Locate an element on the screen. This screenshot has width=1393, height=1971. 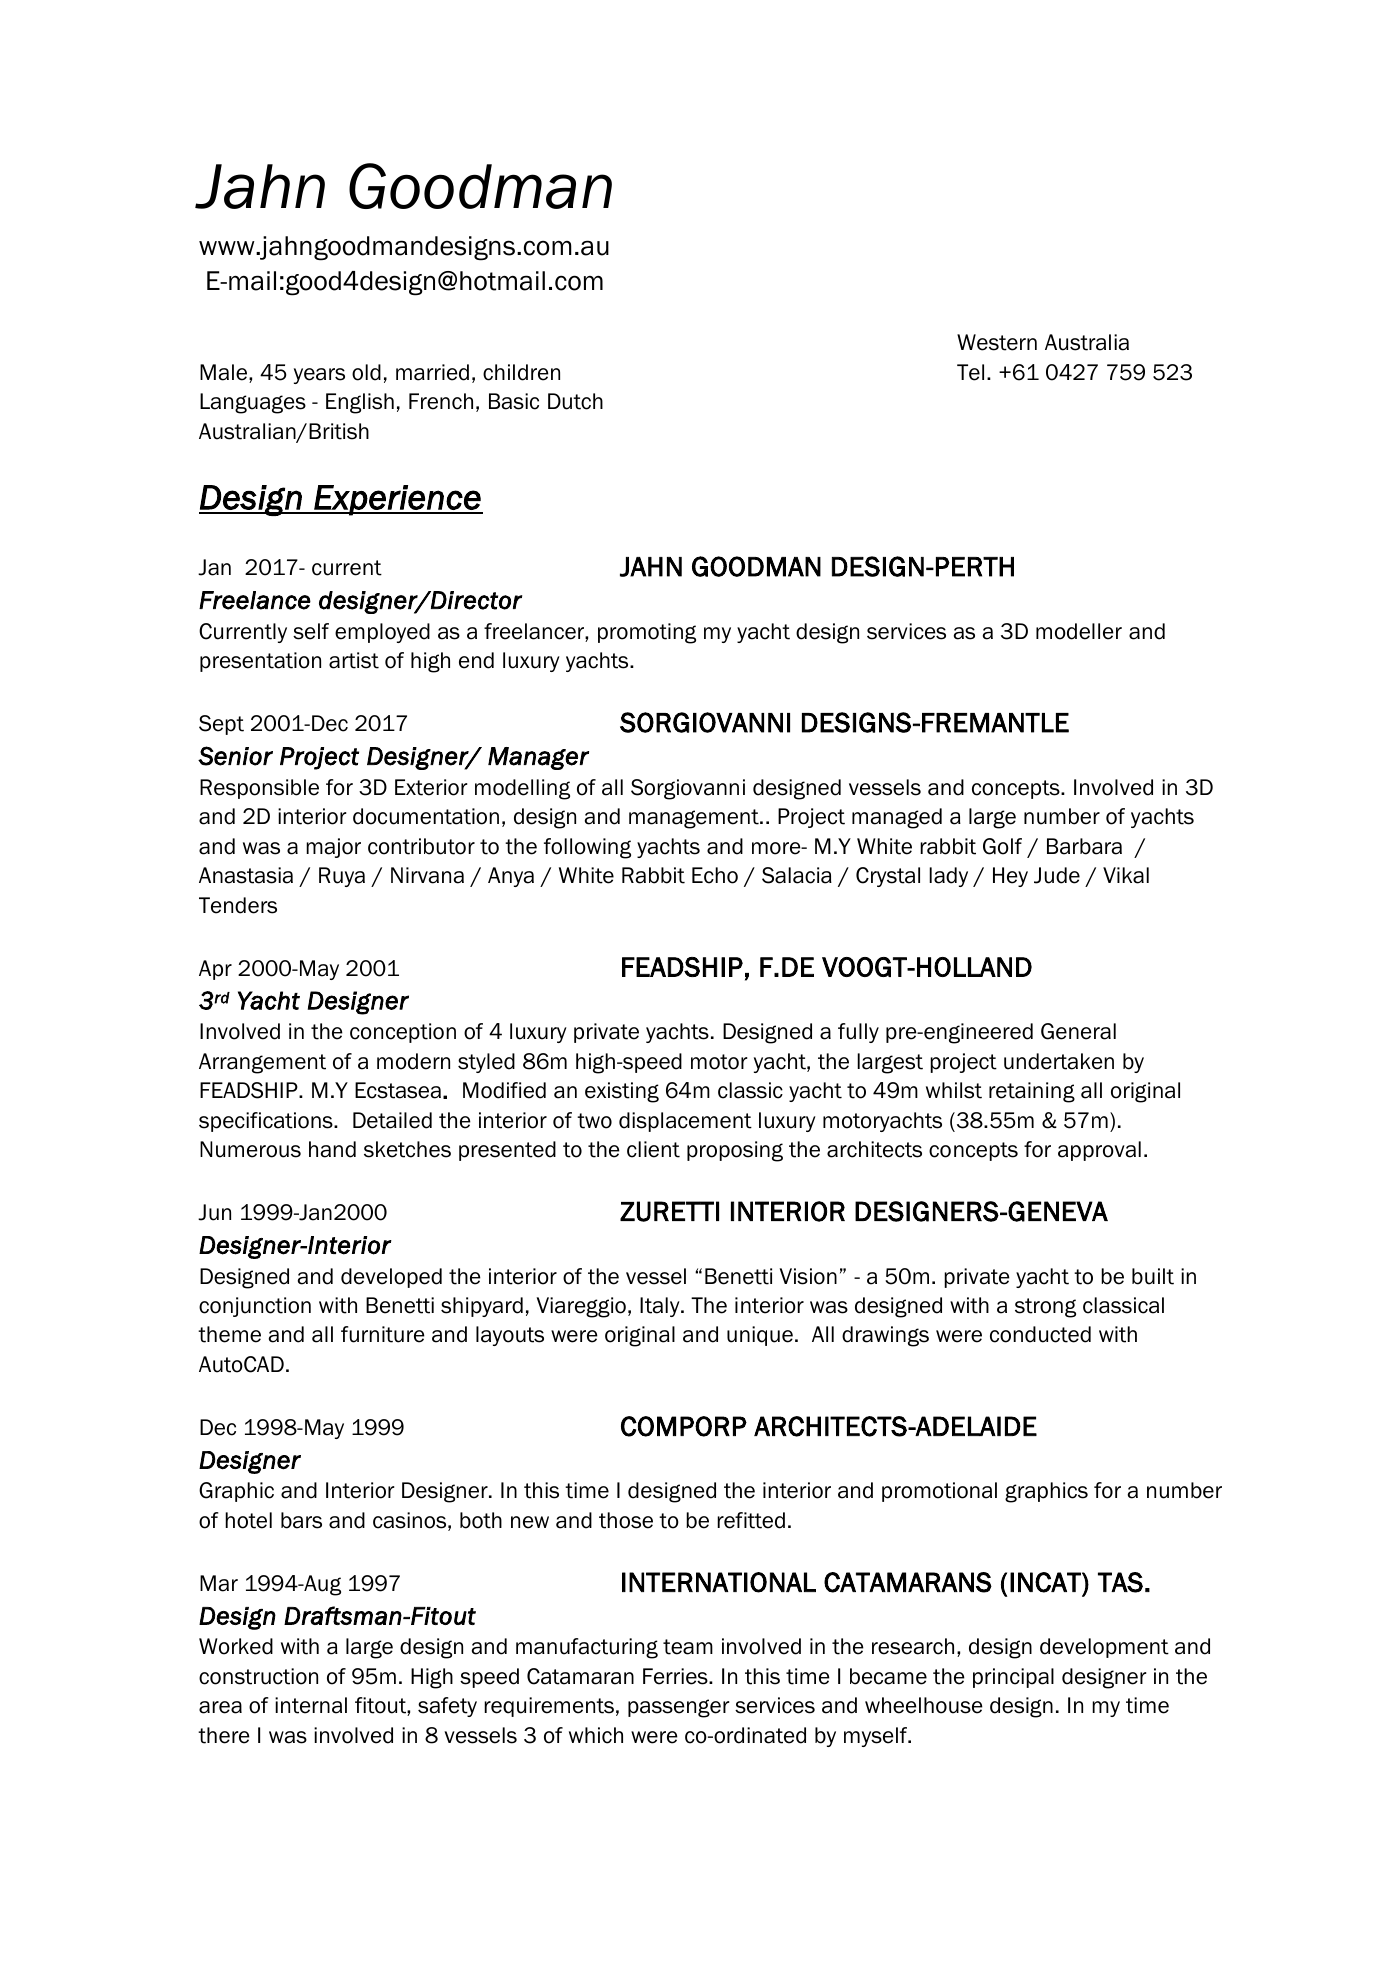
strong is located at coordinates (1045, 1308).
